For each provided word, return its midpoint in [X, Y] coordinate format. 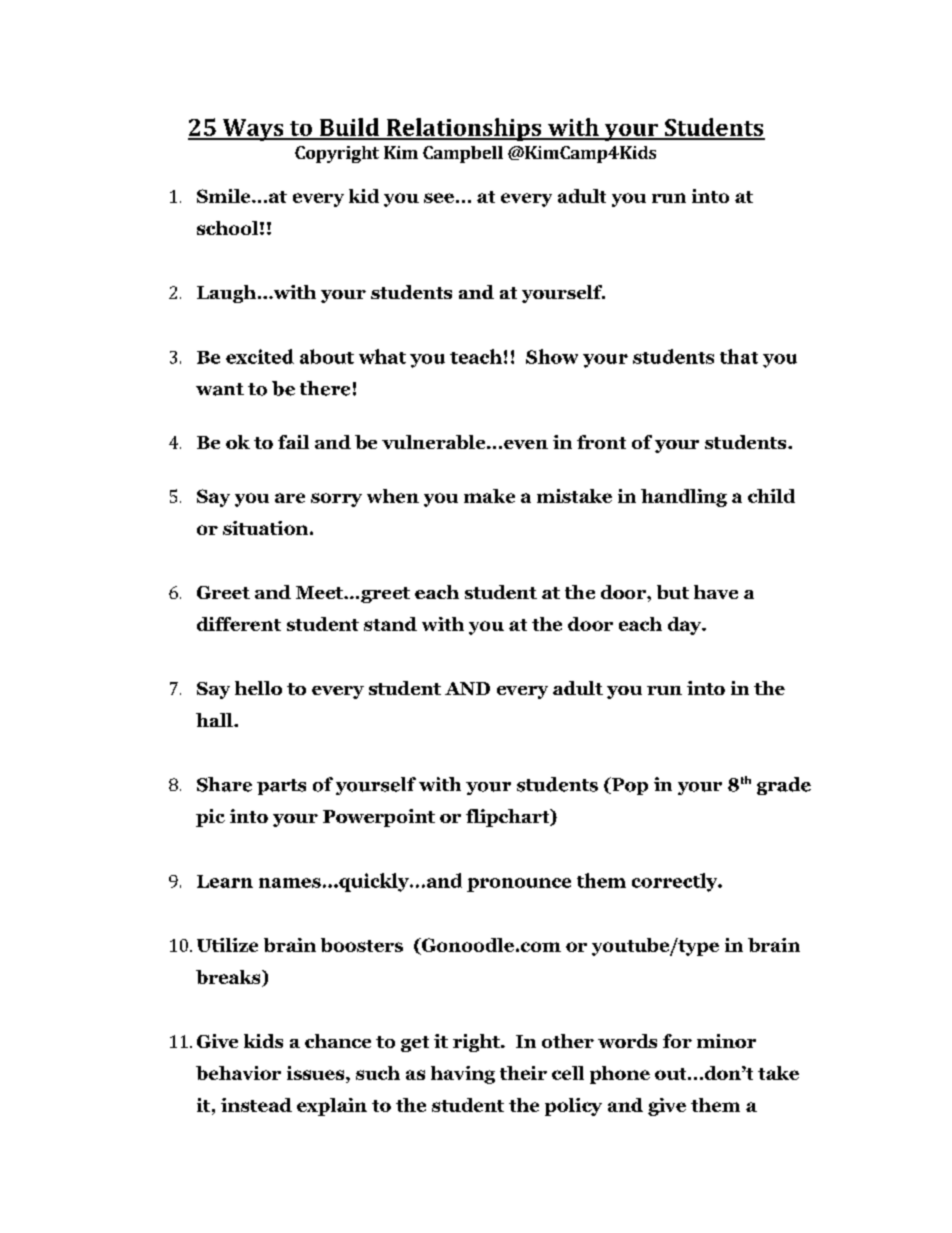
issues [317, 1074]
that [739, 356]
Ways [253, 130]
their [523, 1073]
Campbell [463, 154]
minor [726, 1041]
